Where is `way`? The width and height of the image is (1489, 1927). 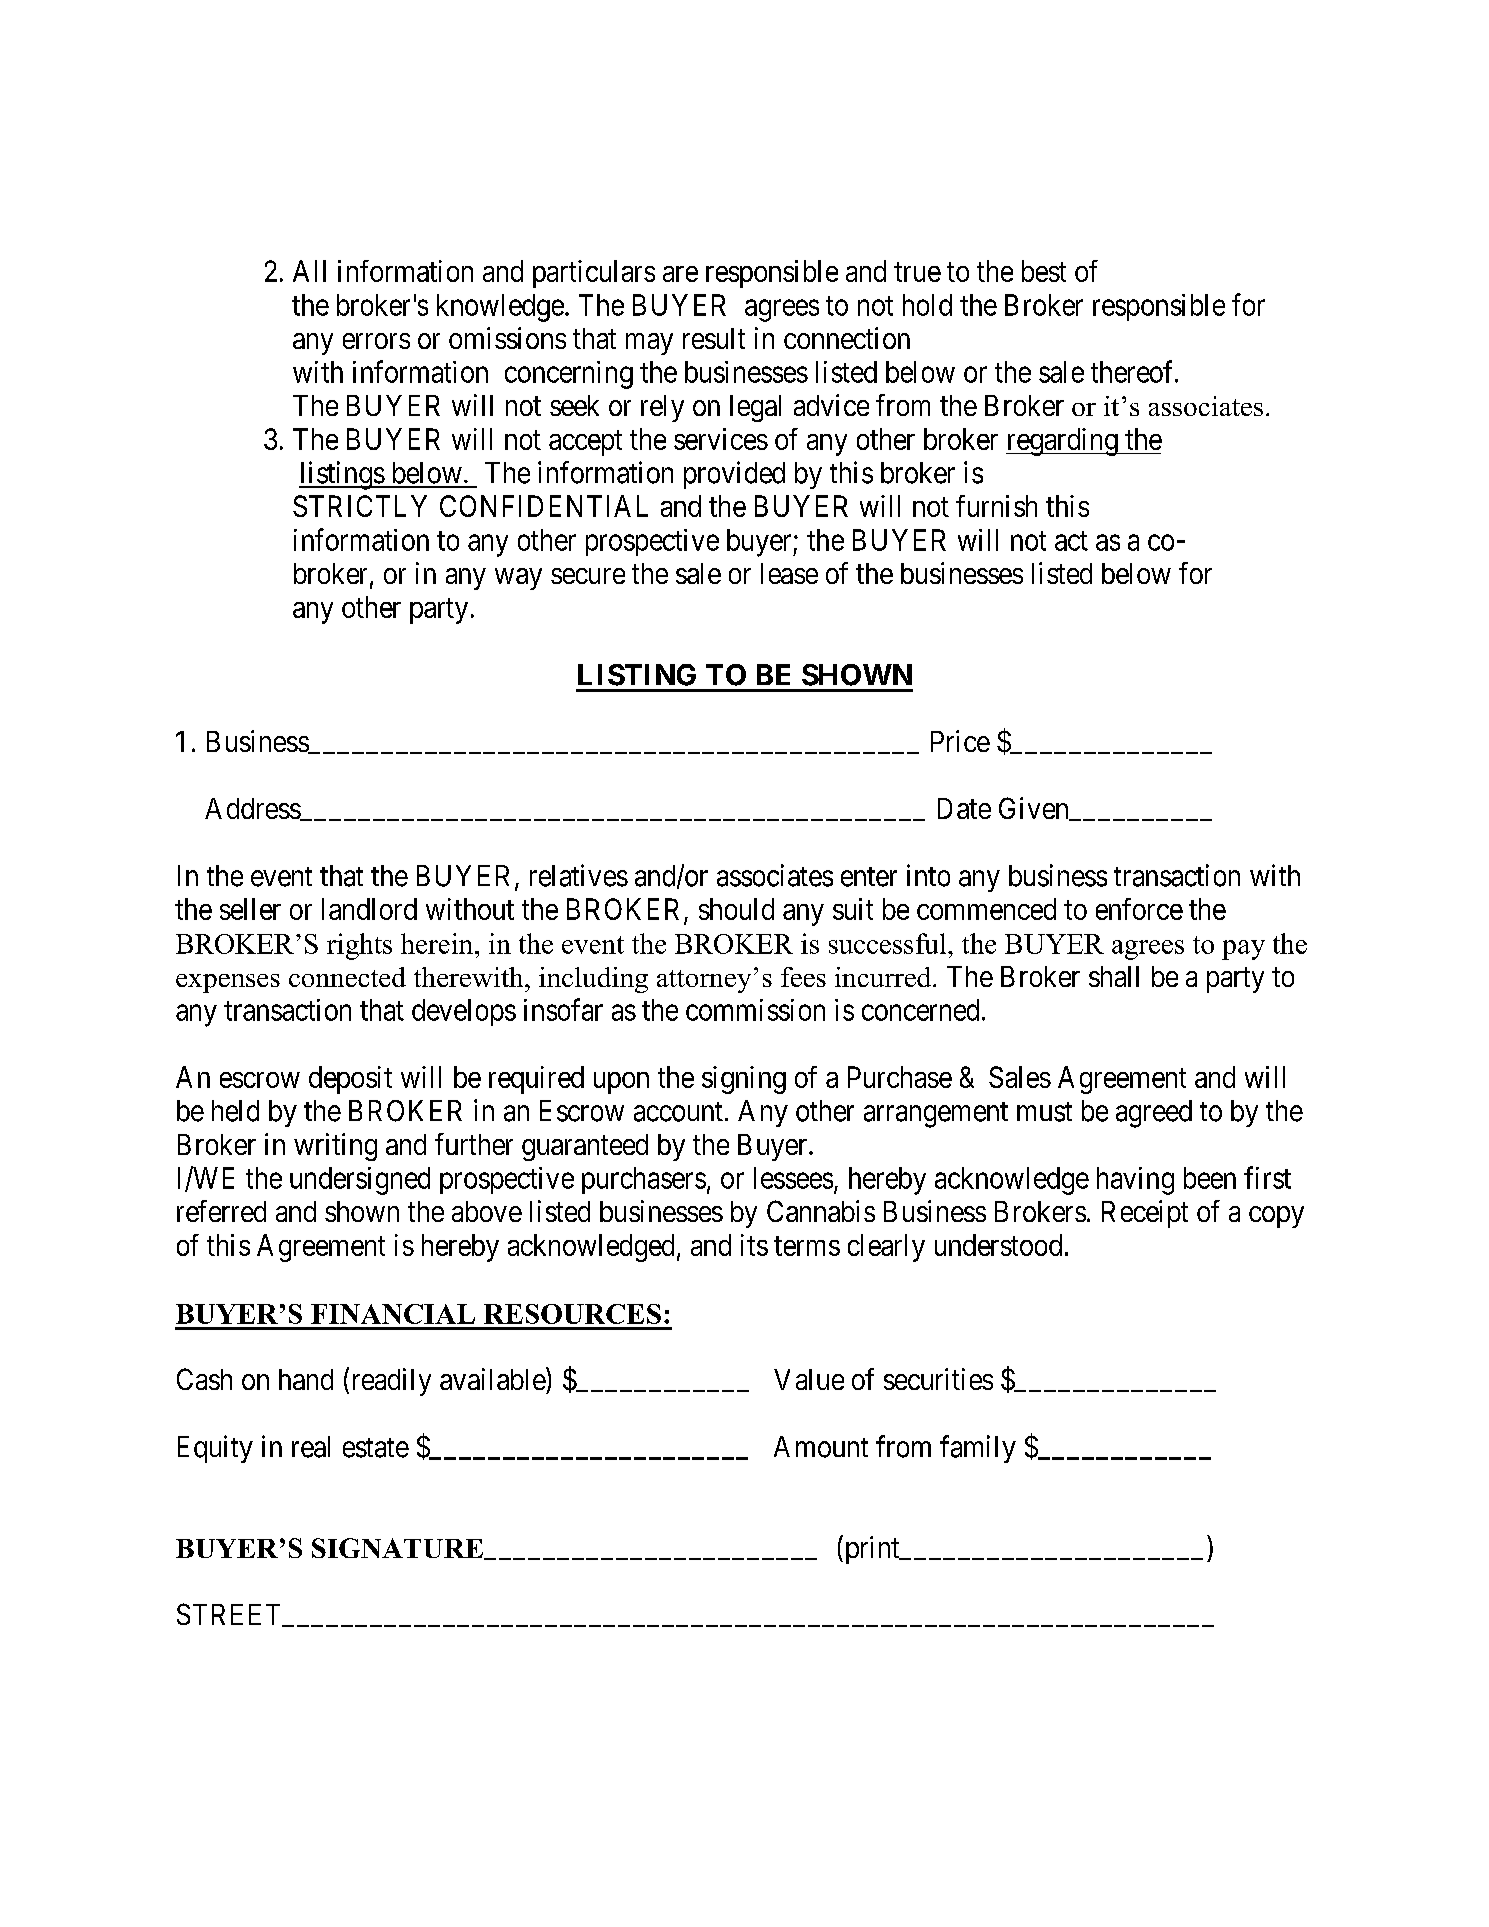 way is located at coordinates (518, 579).
